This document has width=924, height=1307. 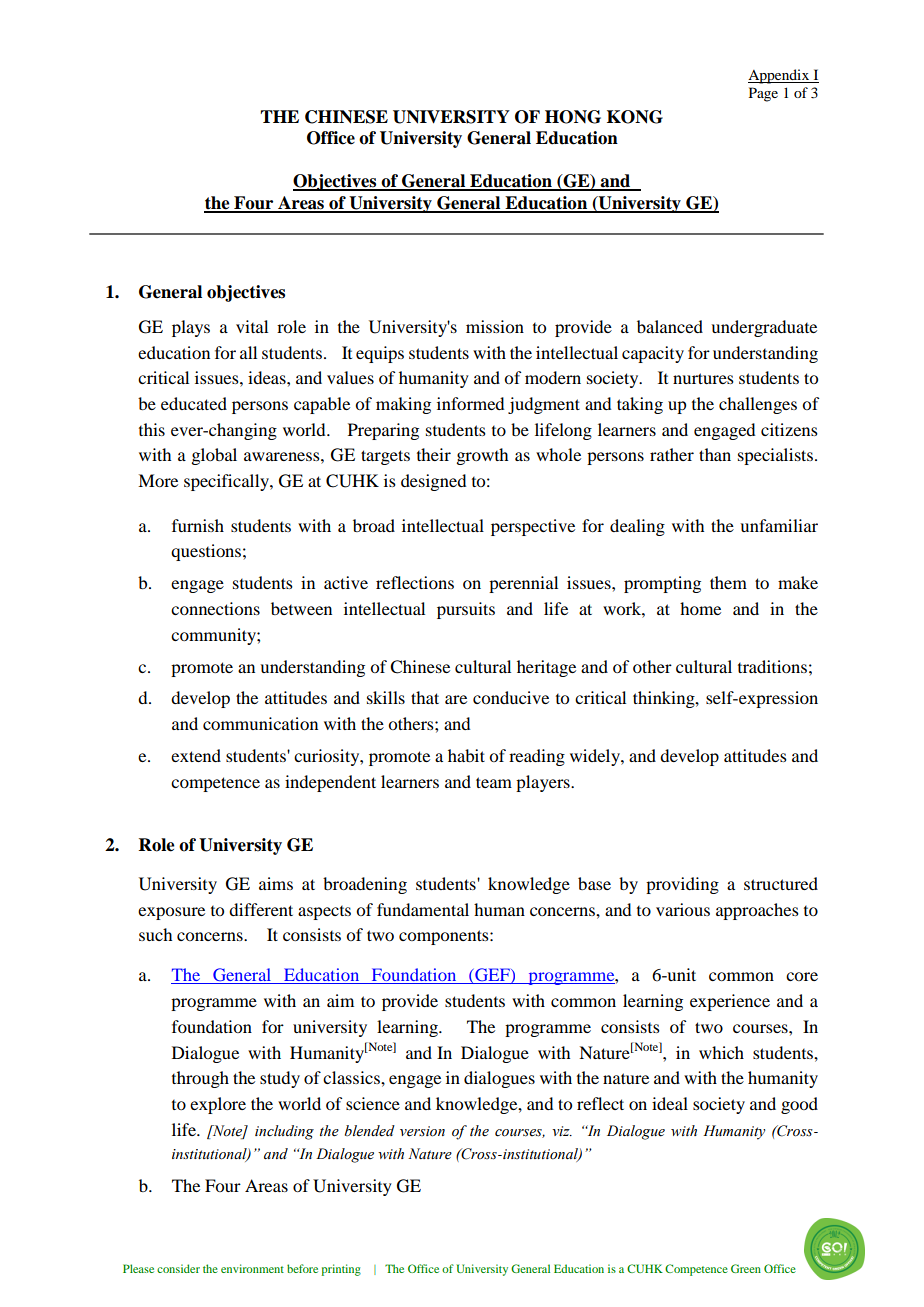 I want to click on components, so click(x=445, y=937).
